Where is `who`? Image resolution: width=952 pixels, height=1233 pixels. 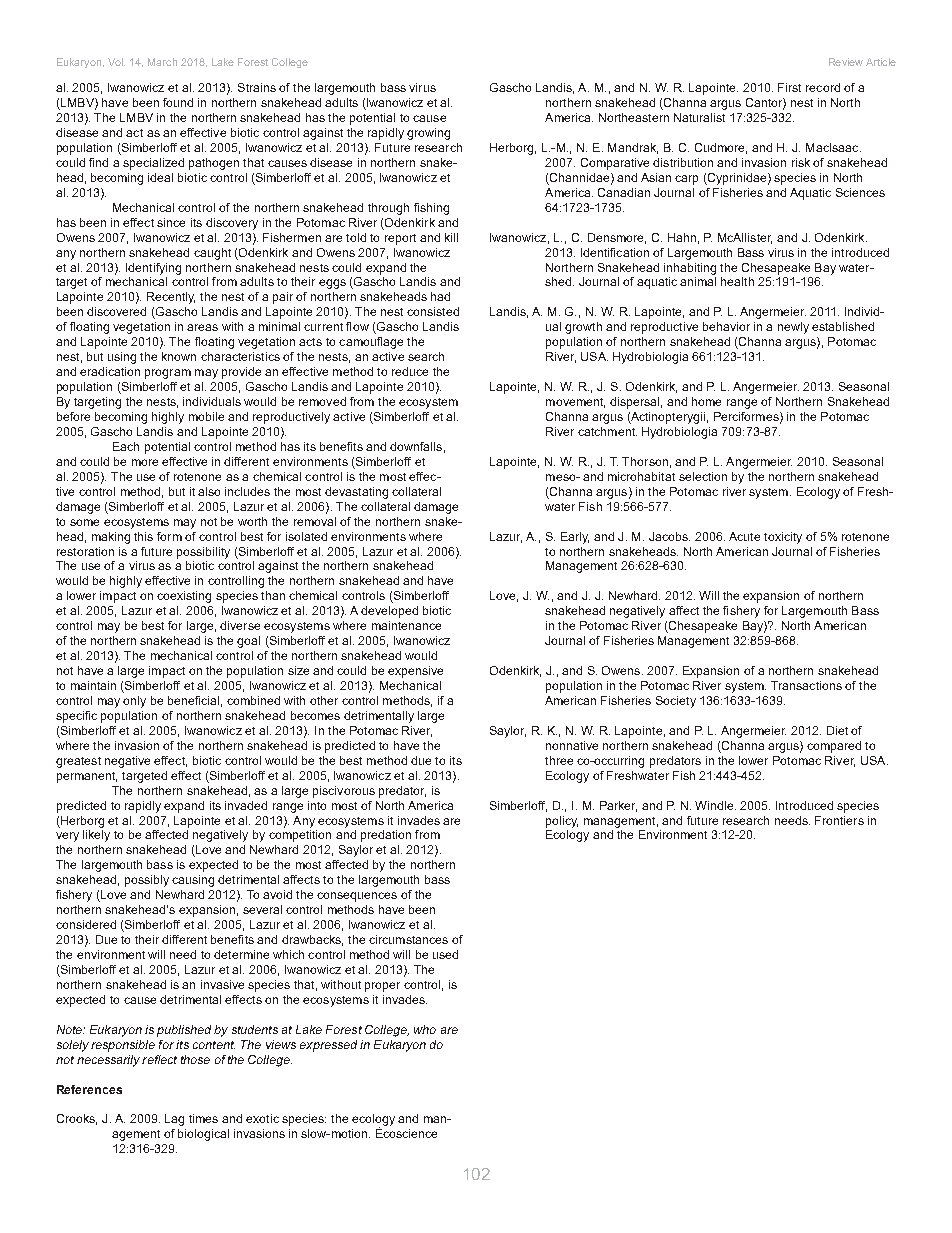
who is located at coordinates (425, 1029).
